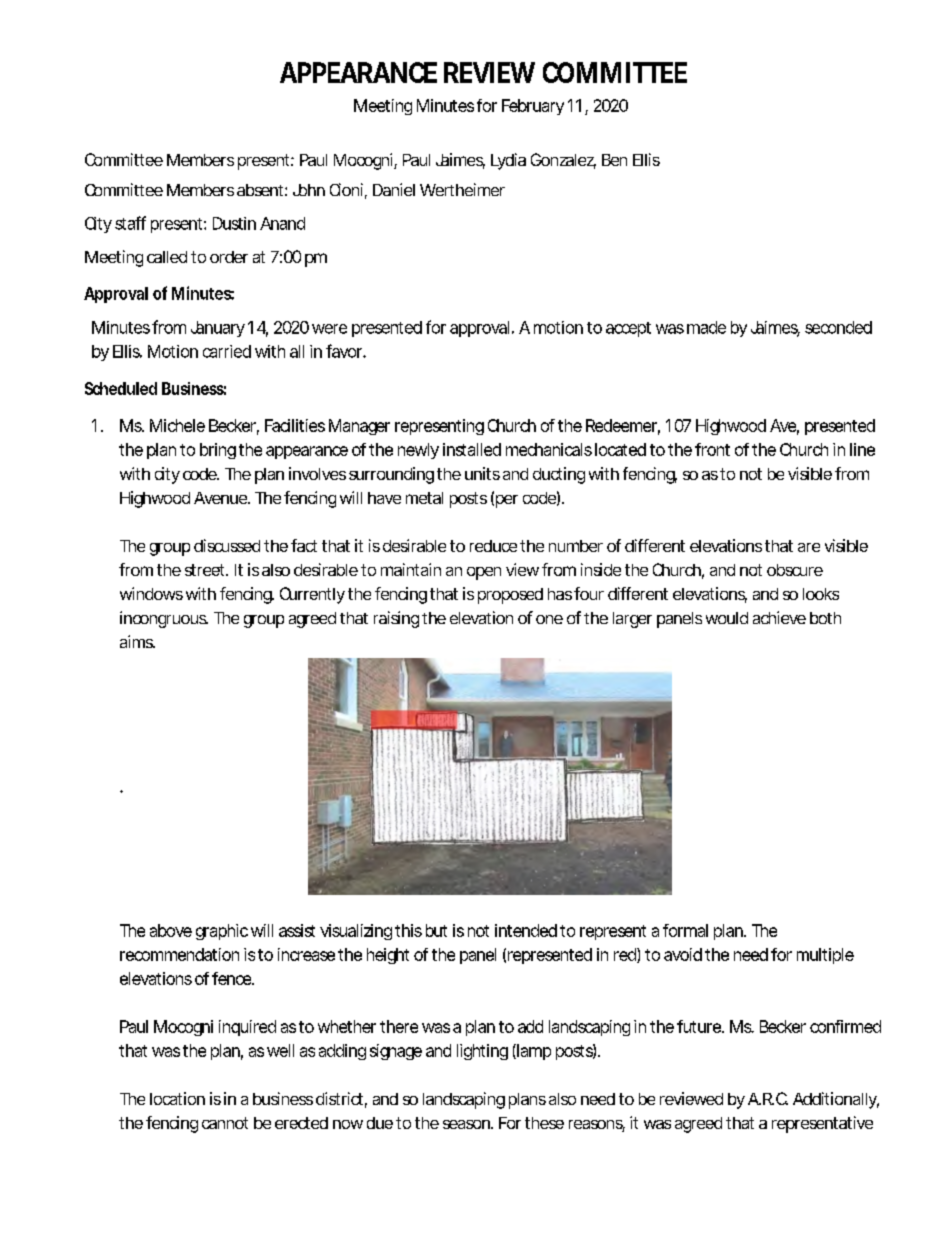 The width and height of the page is (952, 1233). I want to click on location, so click(177, 1098).
